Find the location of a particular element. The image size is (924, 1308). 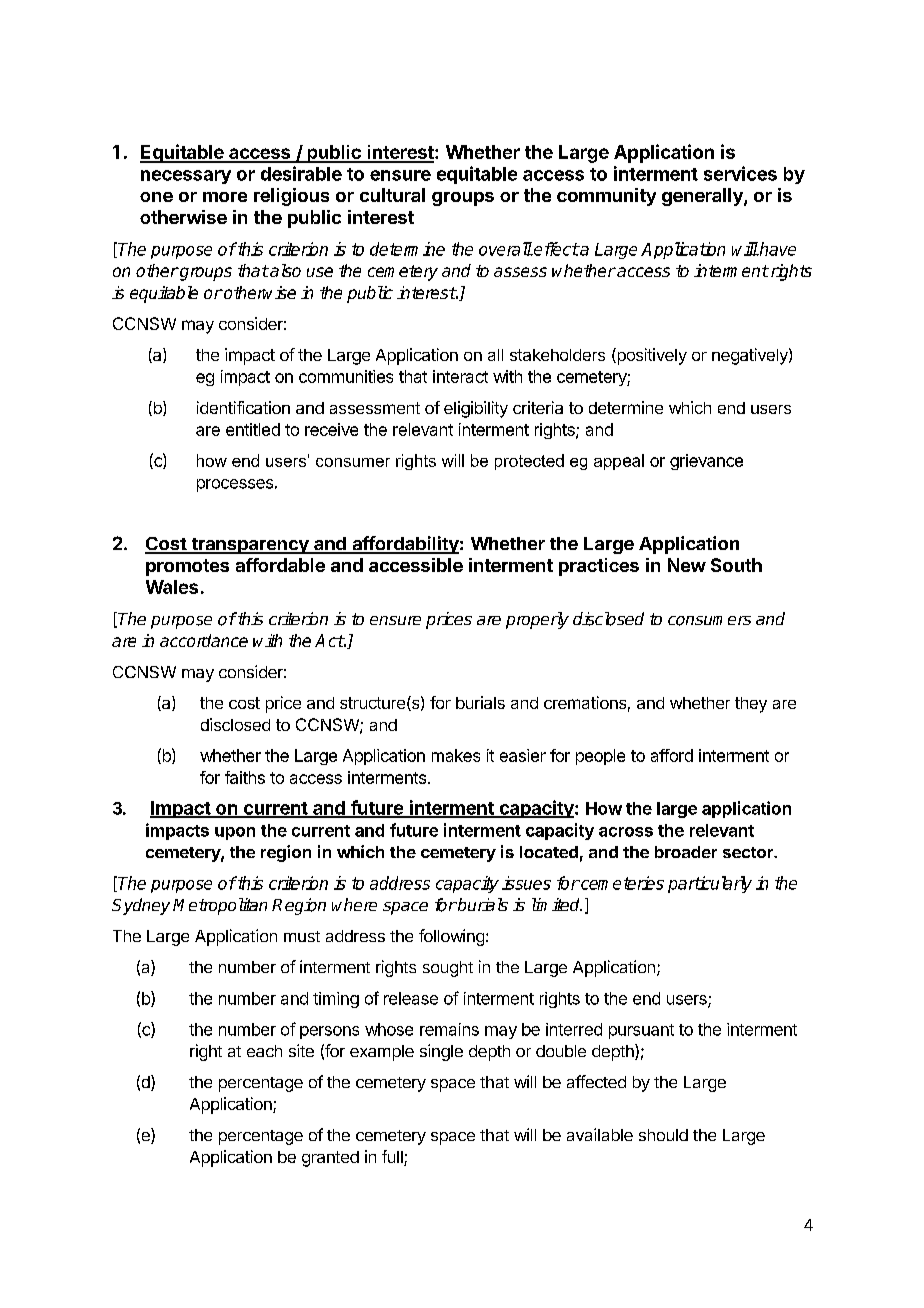

more is located at coordinates (225, 197).
